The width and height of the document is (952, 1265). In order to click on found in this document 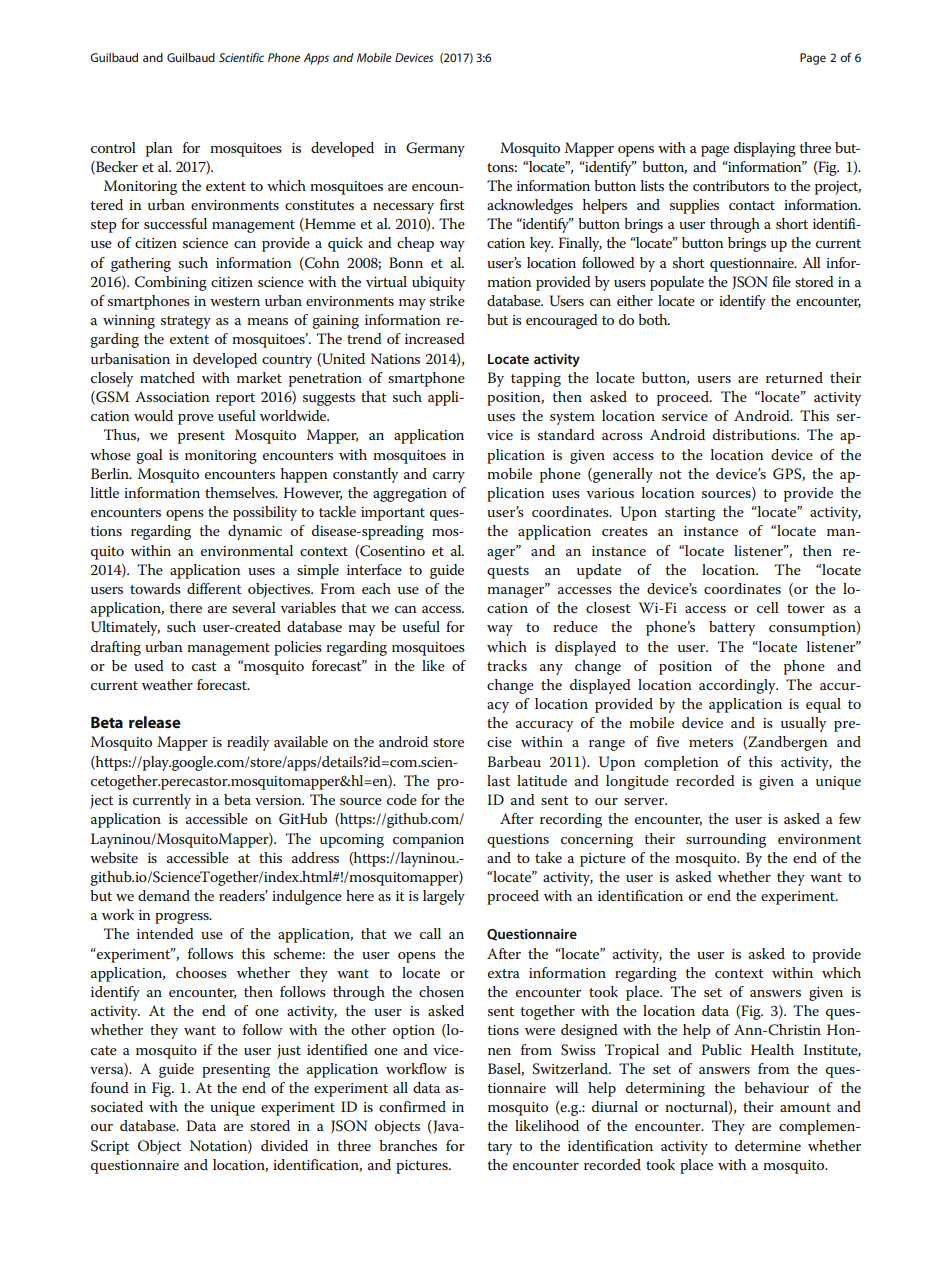, I will do `click(110, 1087)`.
